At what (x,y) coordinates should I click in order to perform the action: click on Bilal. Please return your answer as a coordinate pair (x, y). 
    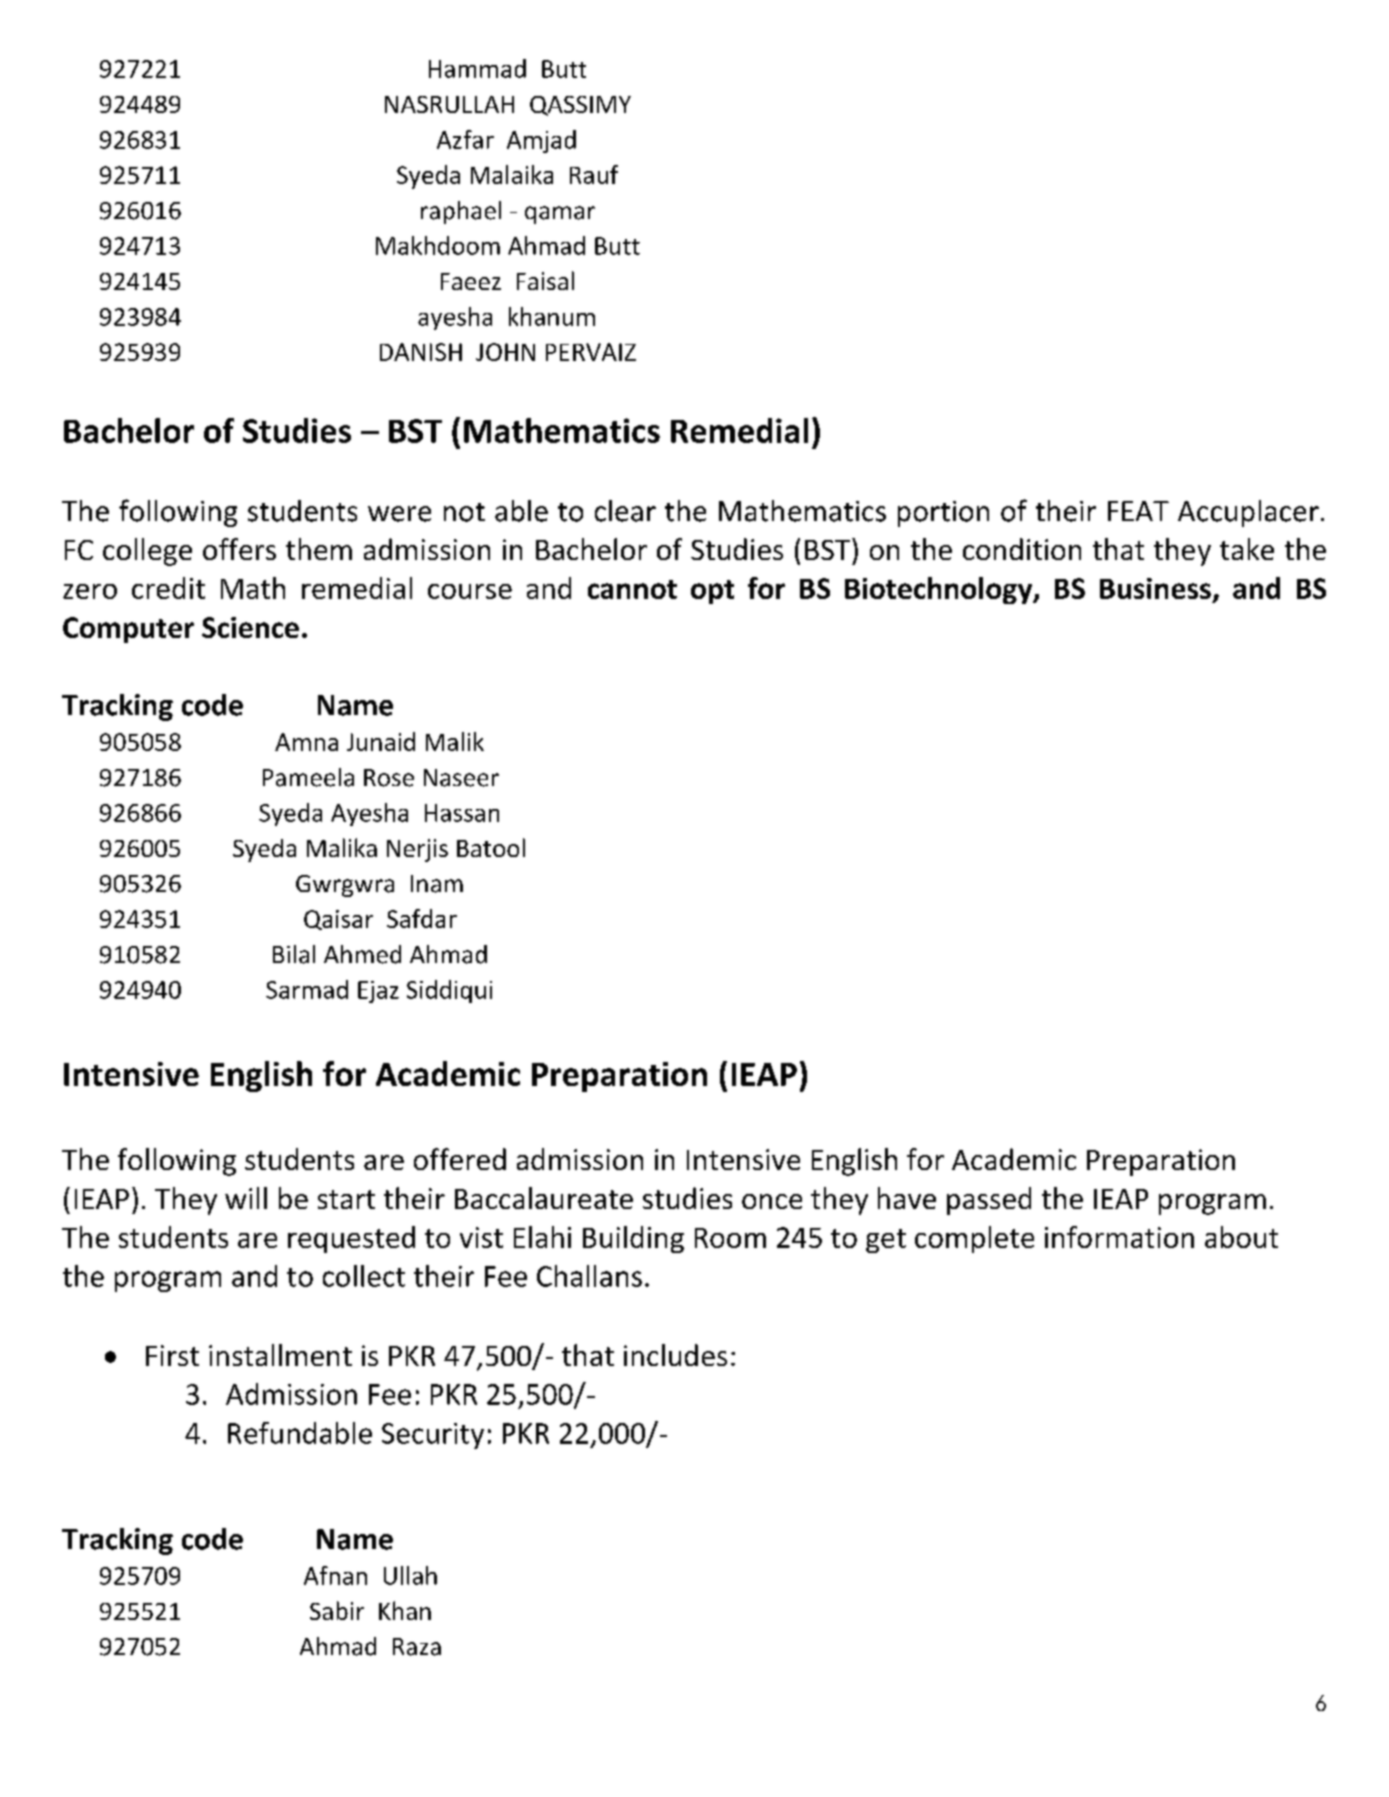
    Looking at the image, I should click on (294, 954).
